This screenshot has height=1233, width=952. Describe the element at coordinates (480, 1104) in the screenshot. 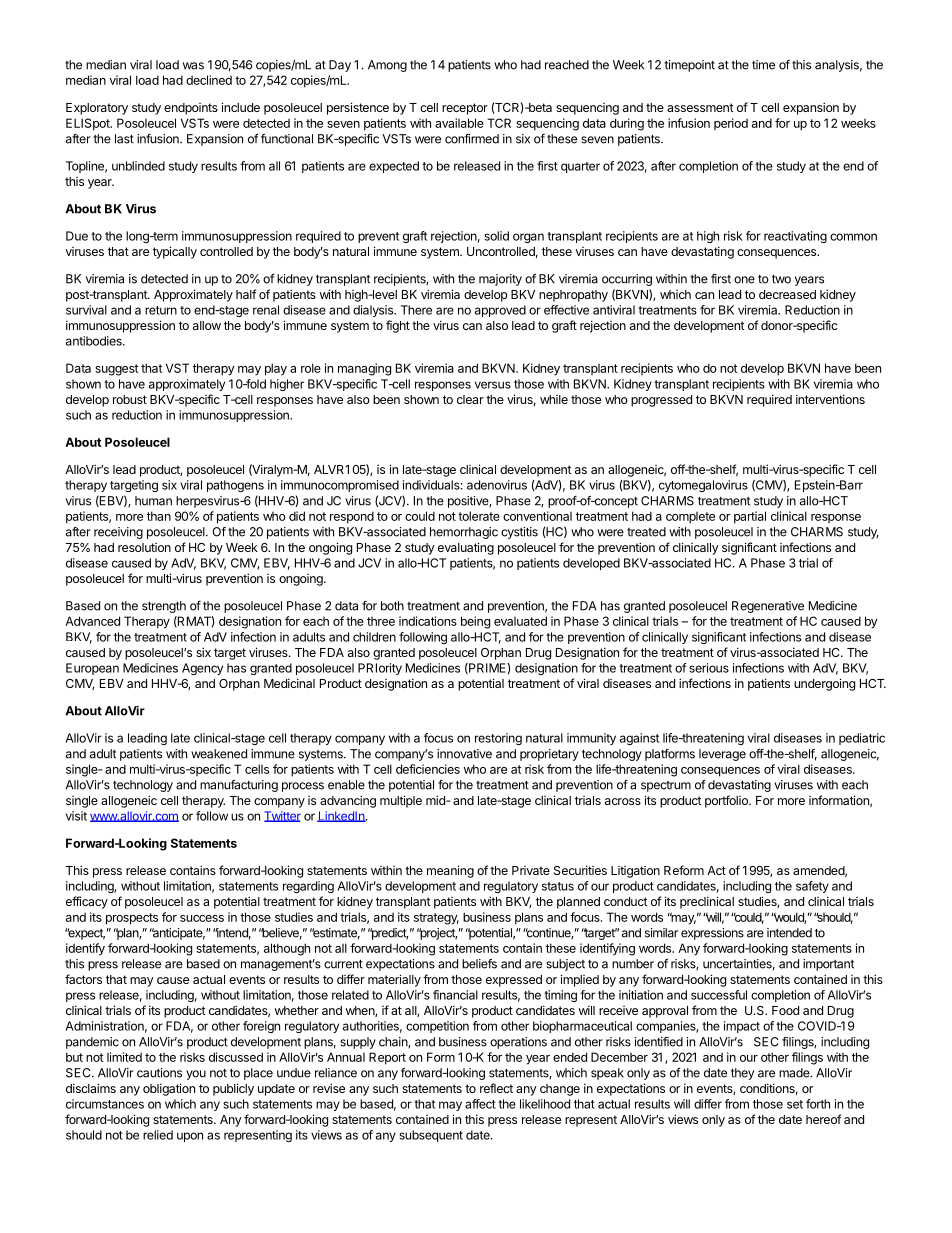

I see `affect` at that location.
